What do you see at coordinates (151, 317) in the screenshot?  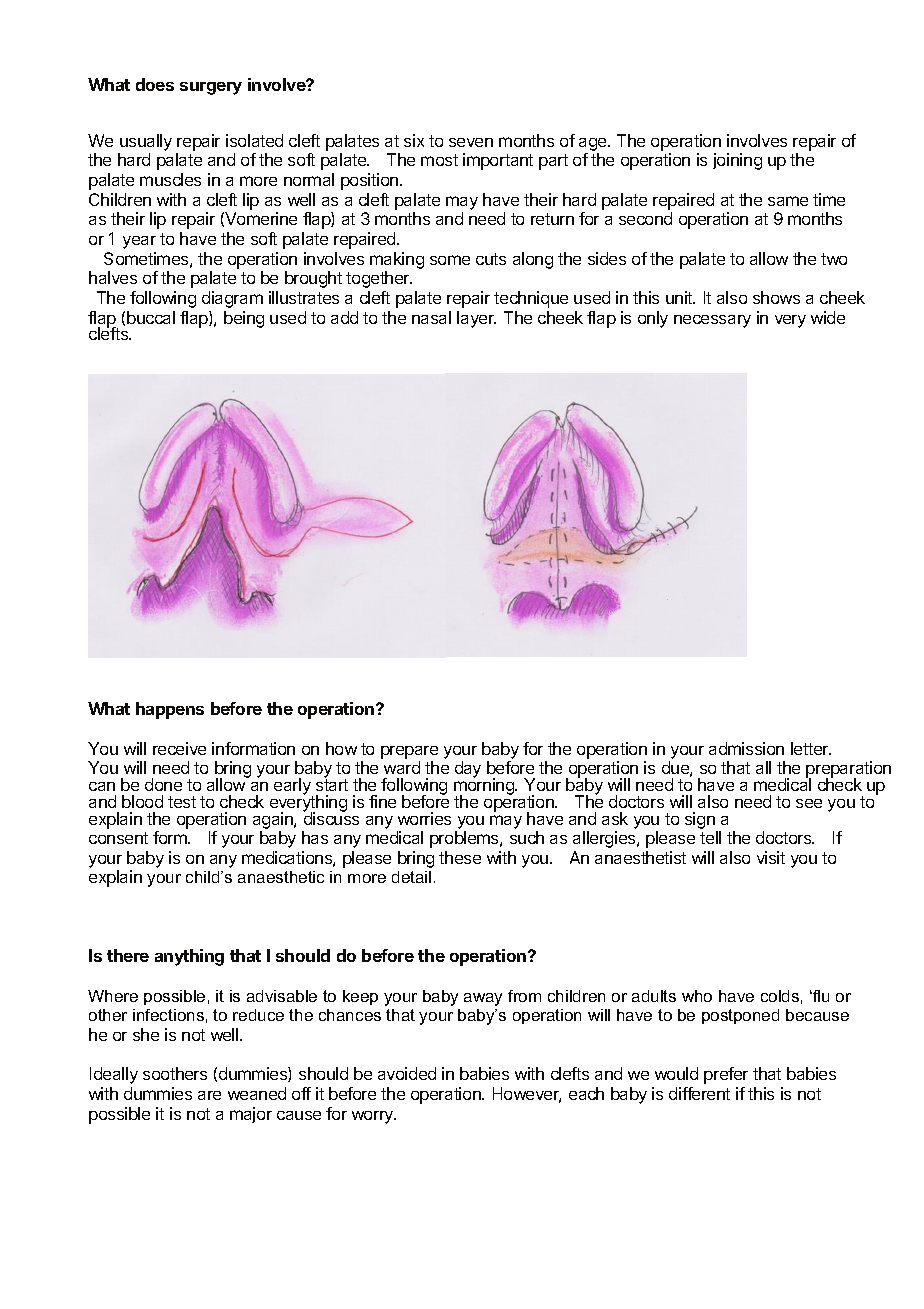 I see `buccal` at bounding box center [151, 317].
